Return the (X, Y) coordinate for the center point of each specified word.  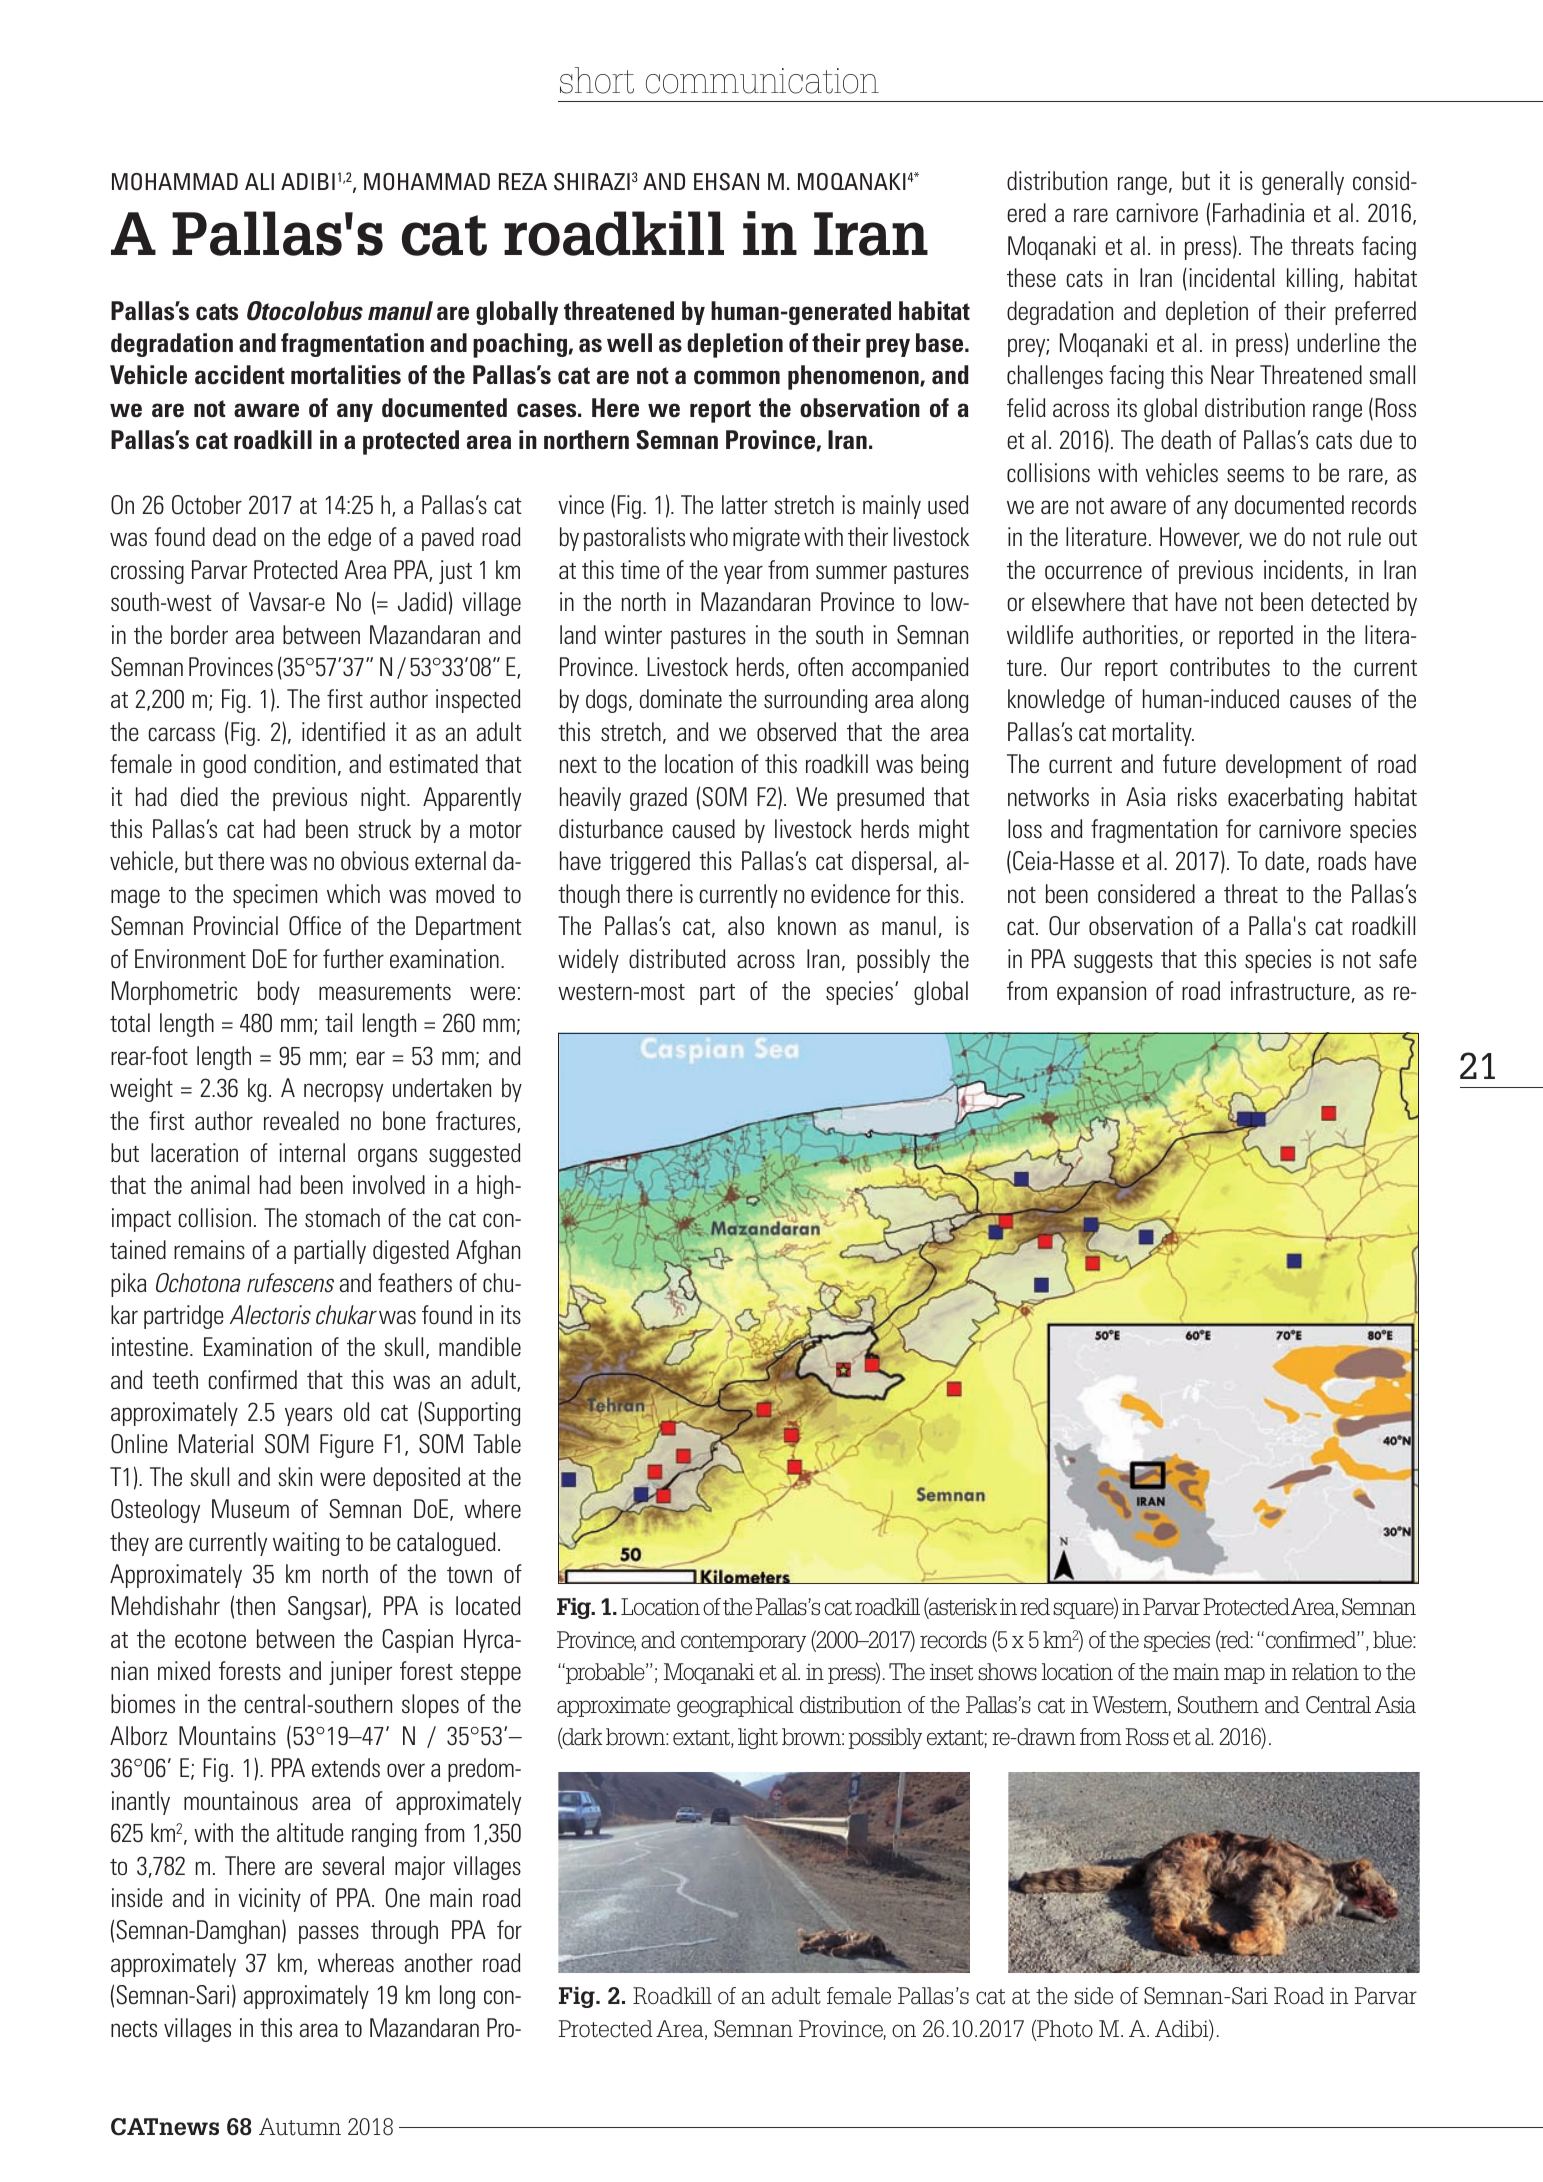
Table (497, 1443)
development (1284, 766)
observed (796, 732)
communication (762, 81)
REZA (523, 181)
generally (1303, 183)
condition (294, 764)
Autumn (300, 2127)
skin (295, 1477)
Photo (1064, 2030)
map (1244, 1675)
